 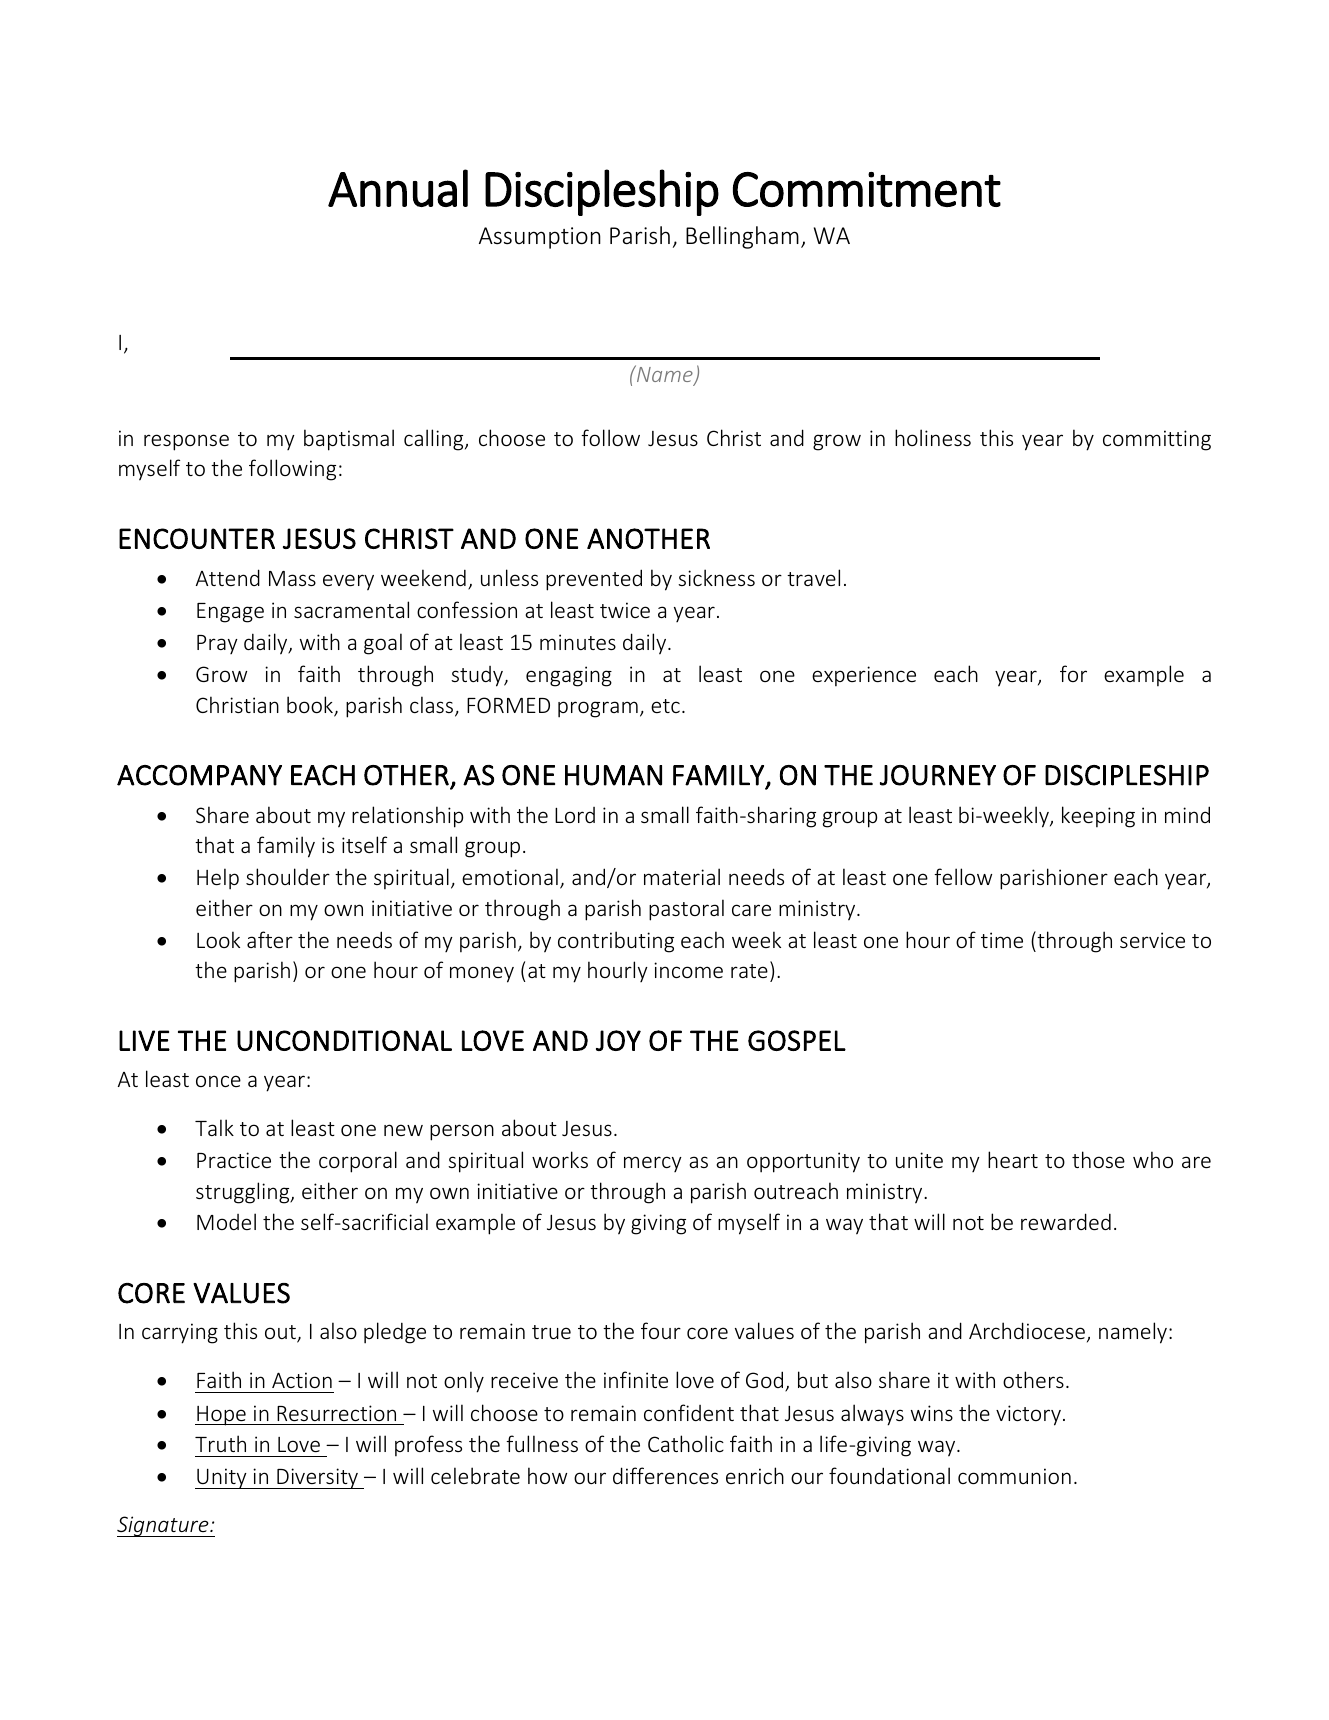 What do you see at coordinates (867, 189) in the document?
I see `Commitment` at bounding box center [867, 189].
